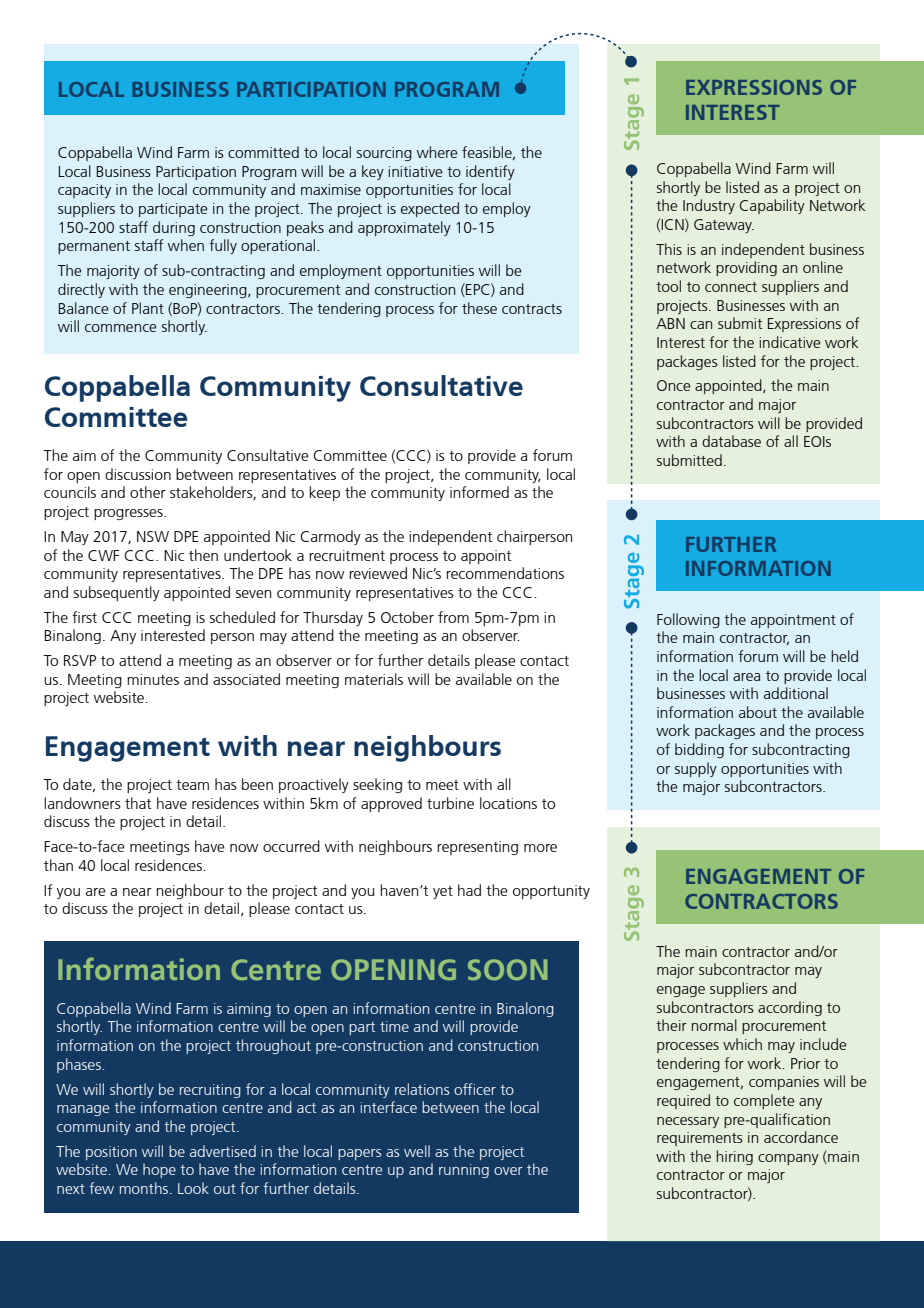  What do you see at coordinates (477, 848) in the screenshot?
I see `representing` at bounding box center [477, 848].
